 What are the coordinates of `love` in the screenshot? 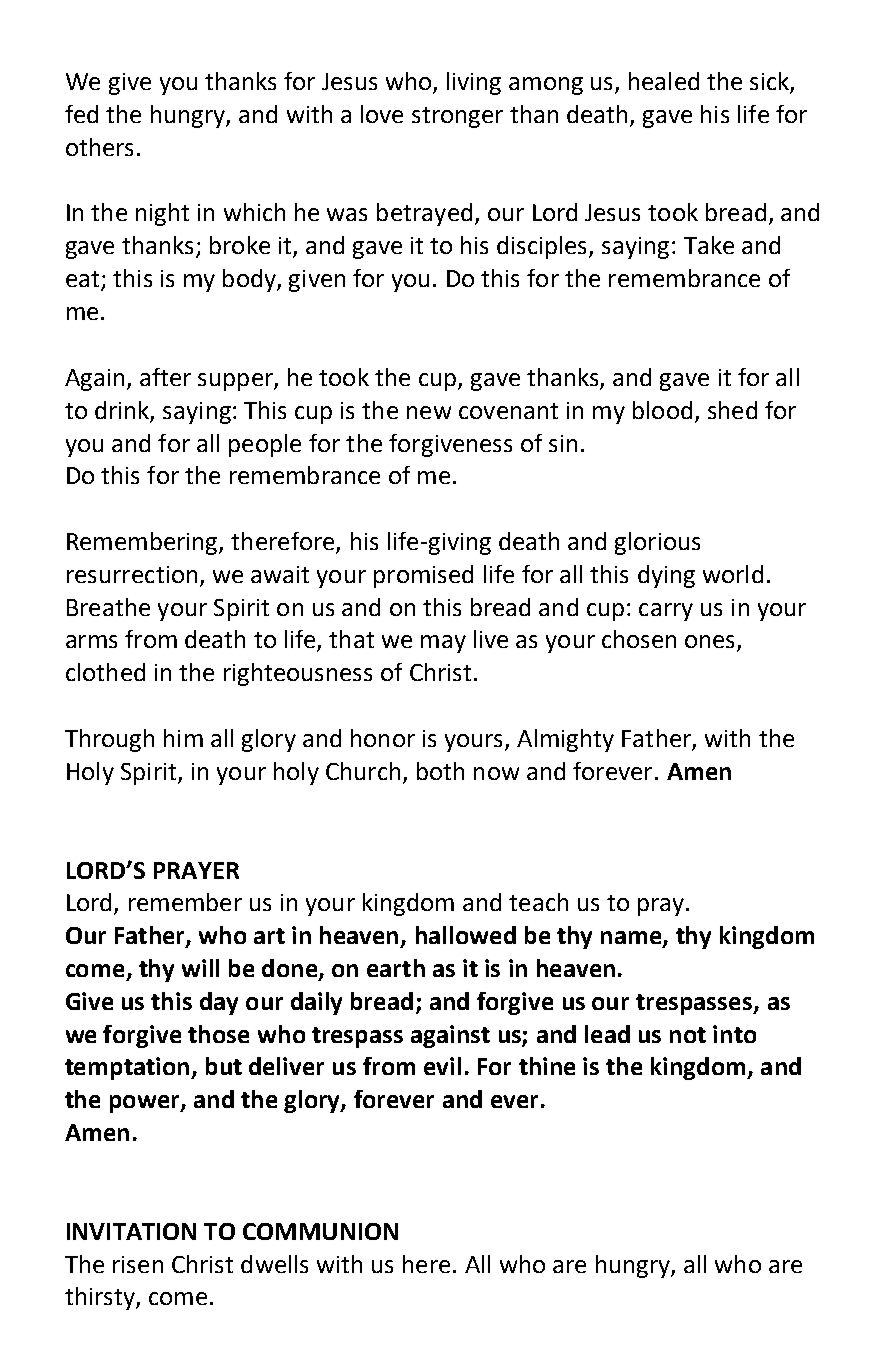 It's located at (382, 114).
